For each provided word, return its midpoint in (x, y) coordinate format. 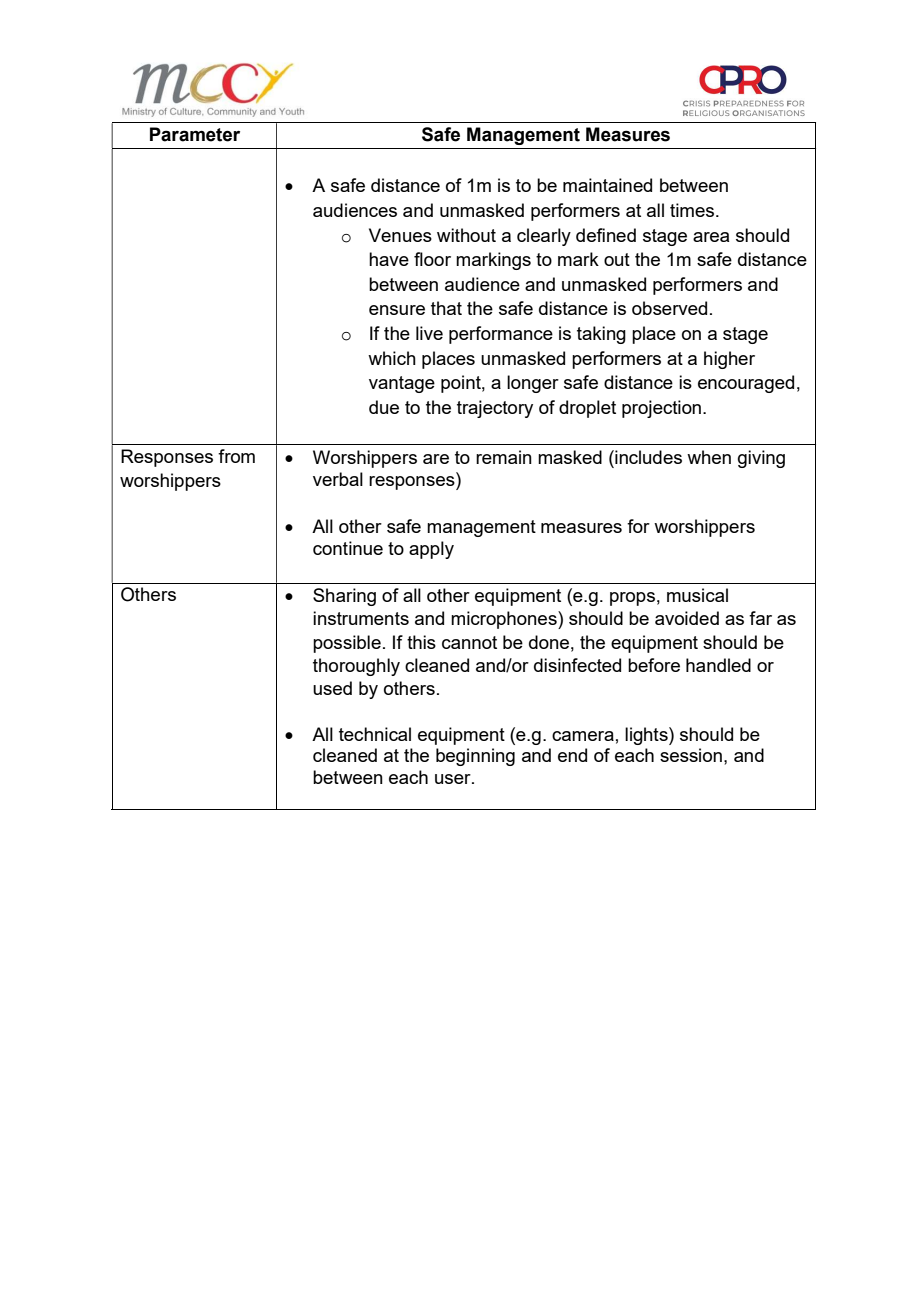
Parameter (195, 134)
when (709, 457)
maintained (607, 185)
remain (504, 457)
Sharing (344, 597)
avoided (687, 618)
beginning (475, 757)
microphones (505, 620)
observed (669, 308)
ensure (397, 310)
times (693, 210)
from (236, 456)
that (446, 308)
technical (375, 734)
